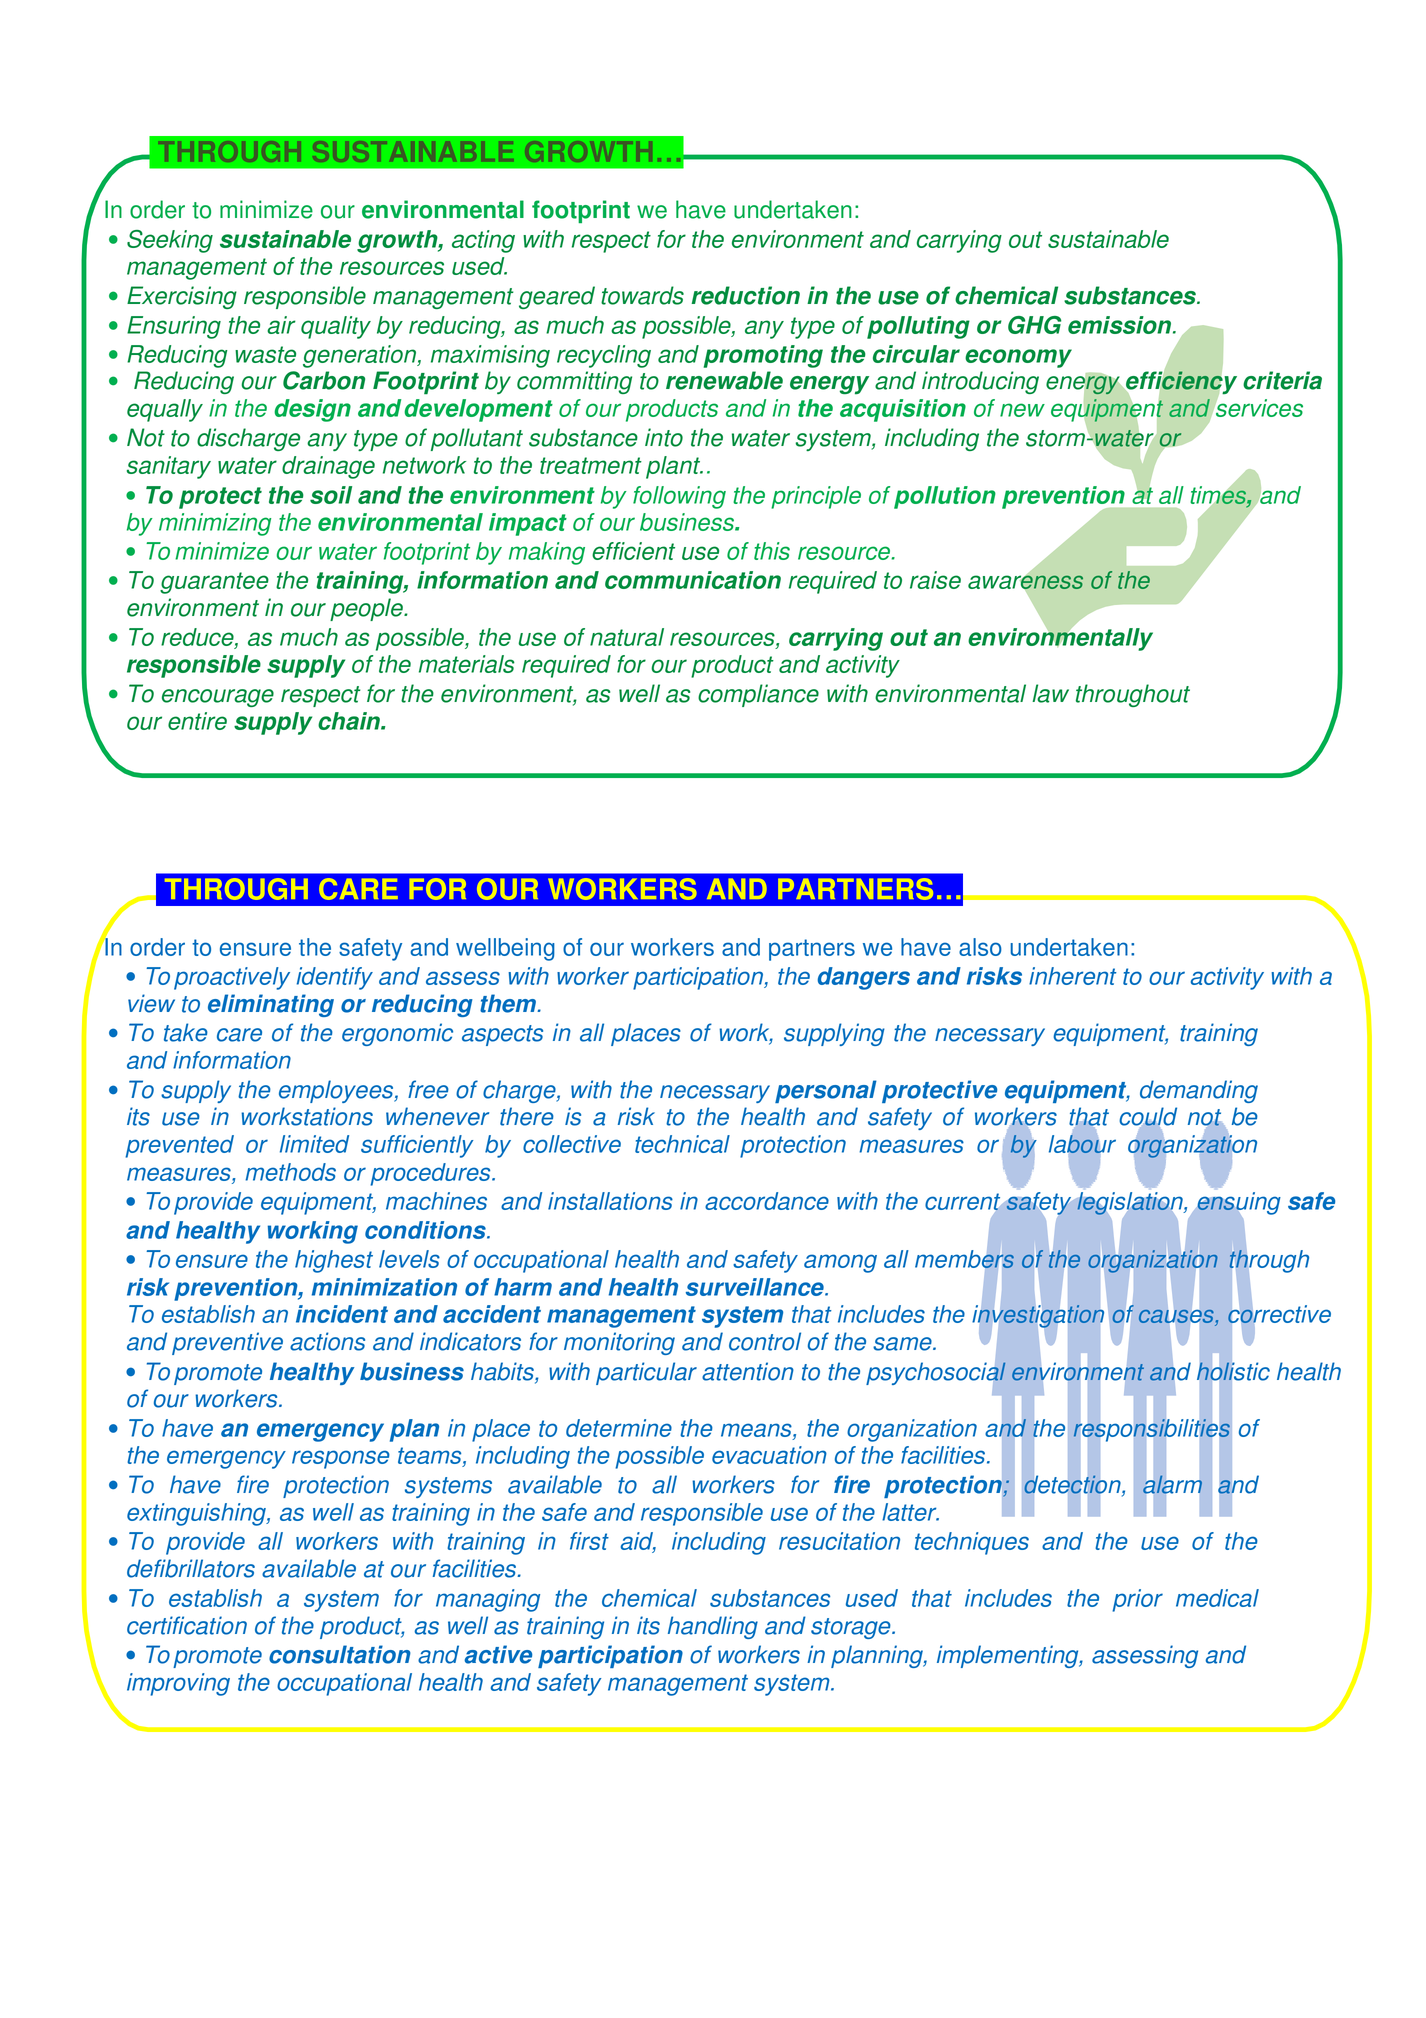  Describe the element at coordinates (218, 698) in the screenshot. I see `encourage` at that location.
